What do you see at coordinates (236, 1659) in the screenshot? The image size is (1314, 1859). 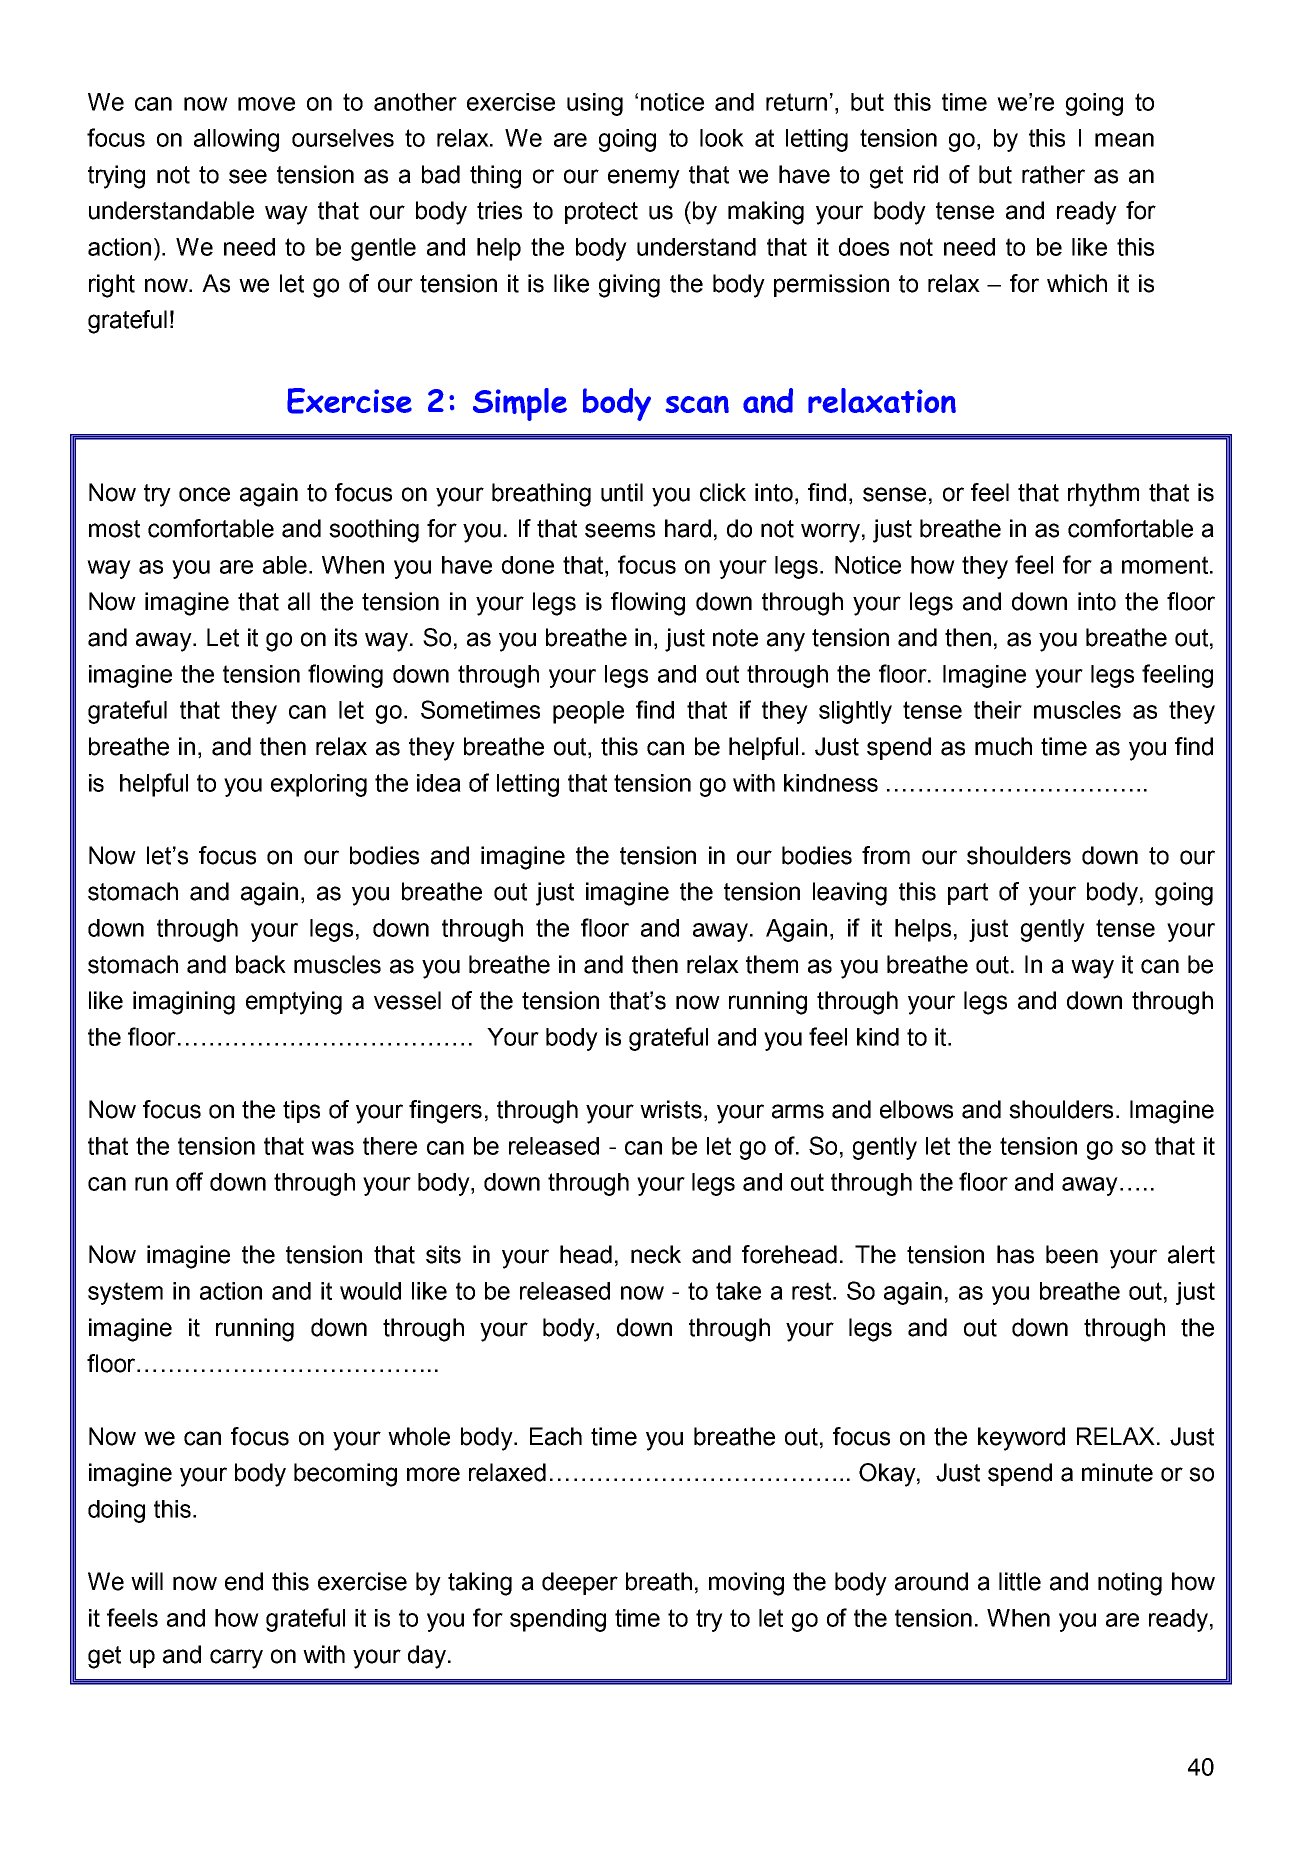 I see `carry` at bounding box center [236, 1659].
